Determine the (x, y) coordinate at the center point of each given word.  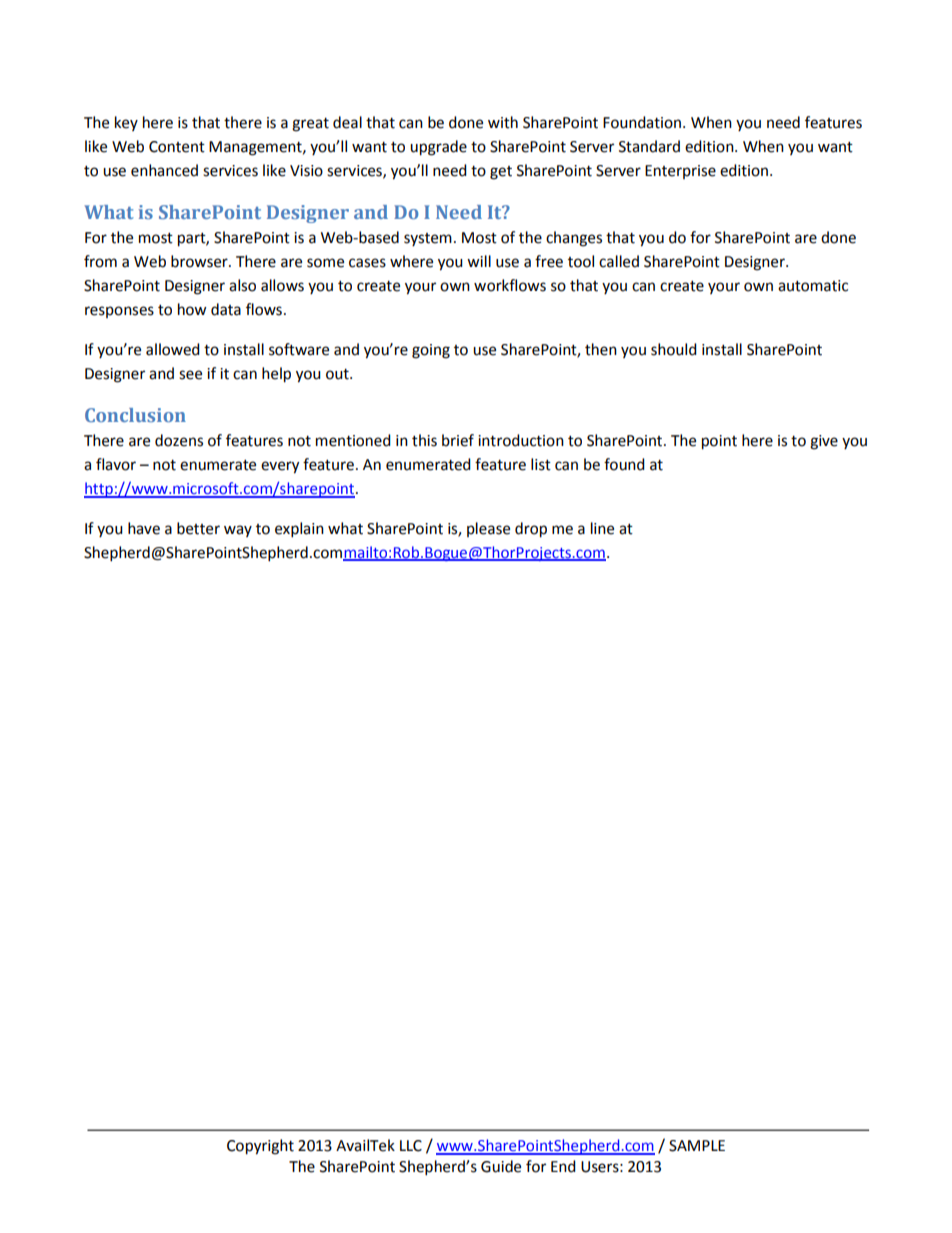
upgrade (438, 148)
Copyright (260, 1147)
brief (458, 440)
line (602, 528)
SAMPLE (697, 1146)
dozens (179, 440)
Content (177, 147)
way (238, 531)
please (488, 529)
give (824, 442)
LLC (411, 1146)
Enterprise (680, 172)
